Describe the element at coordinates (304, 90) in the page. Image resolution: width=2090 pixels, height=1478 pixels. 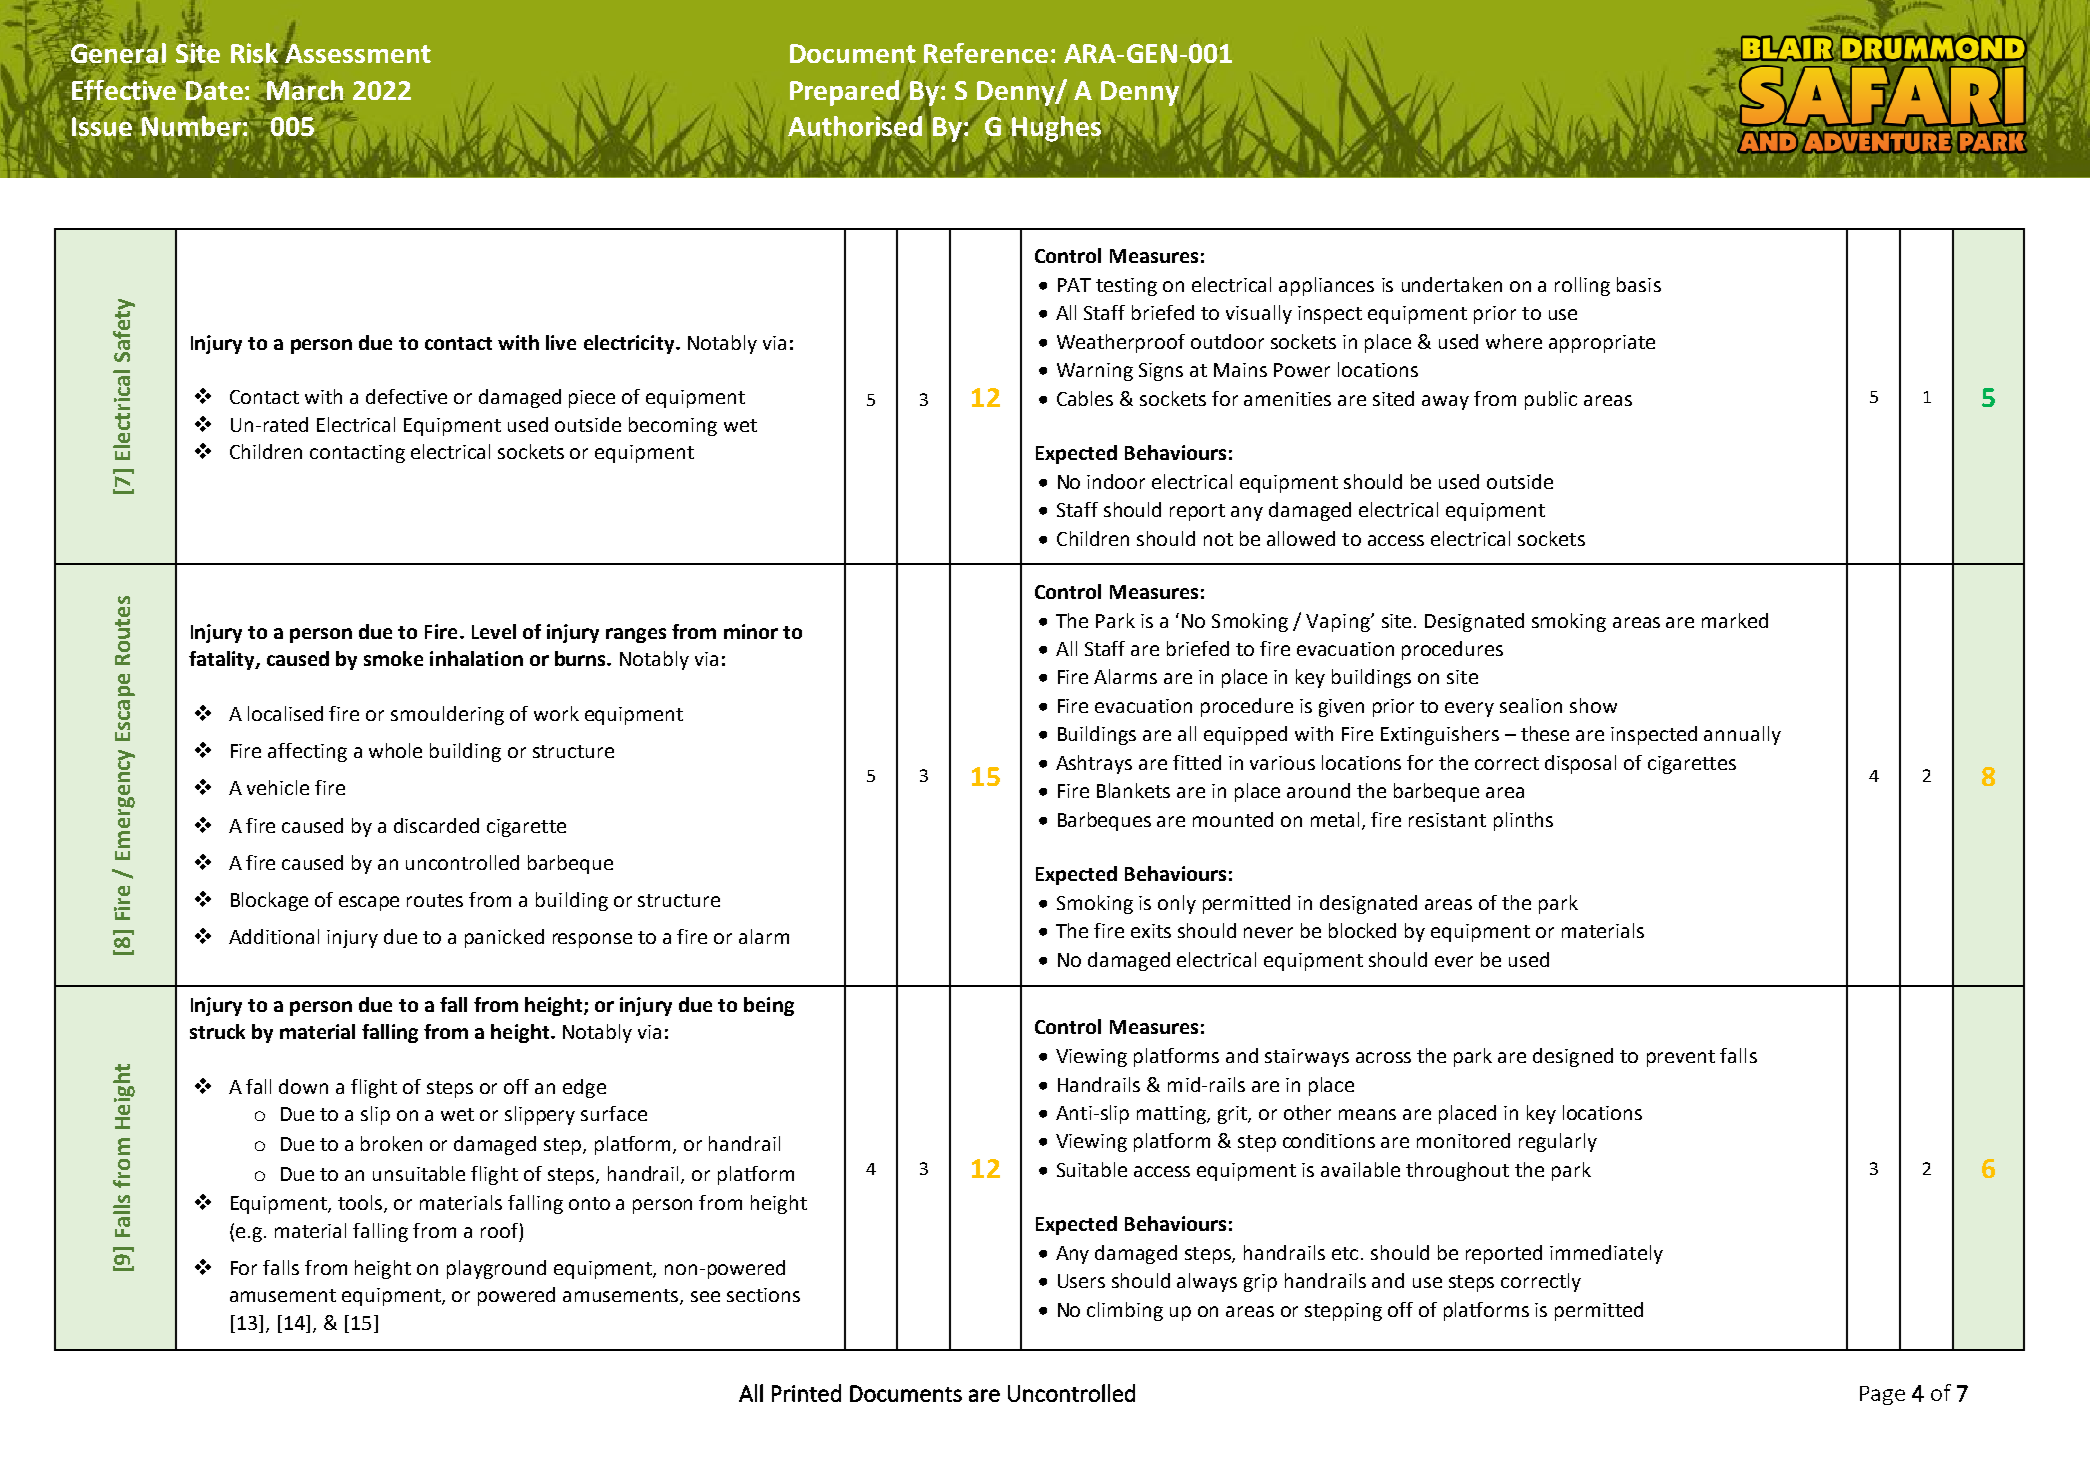
I see `March` at that location.
